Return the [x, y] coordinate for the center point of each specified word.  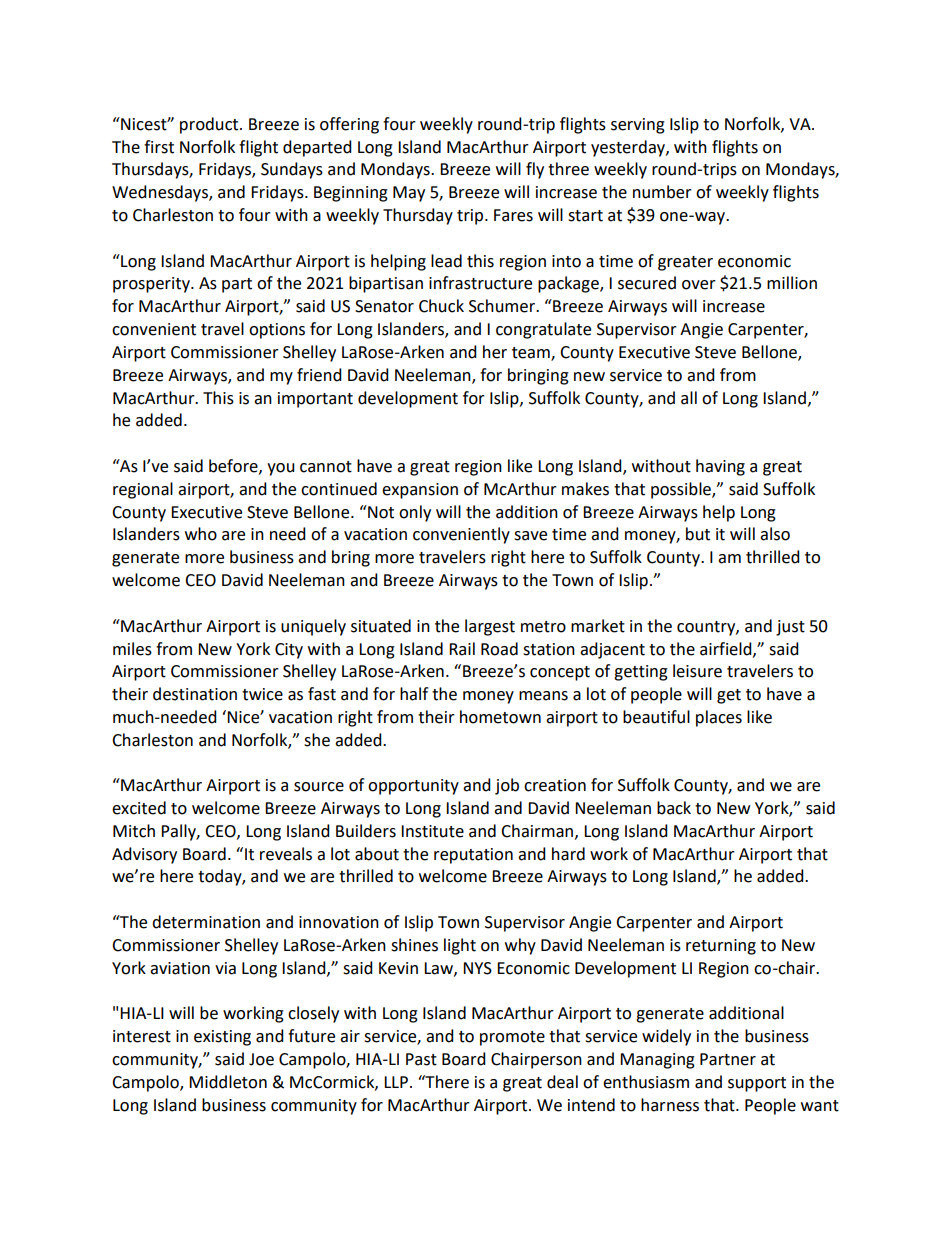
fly [535, 170]
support [757, 1084]
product [210, 125]
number [662, 192]
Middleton [228, 1082]
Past [421, 1059]
